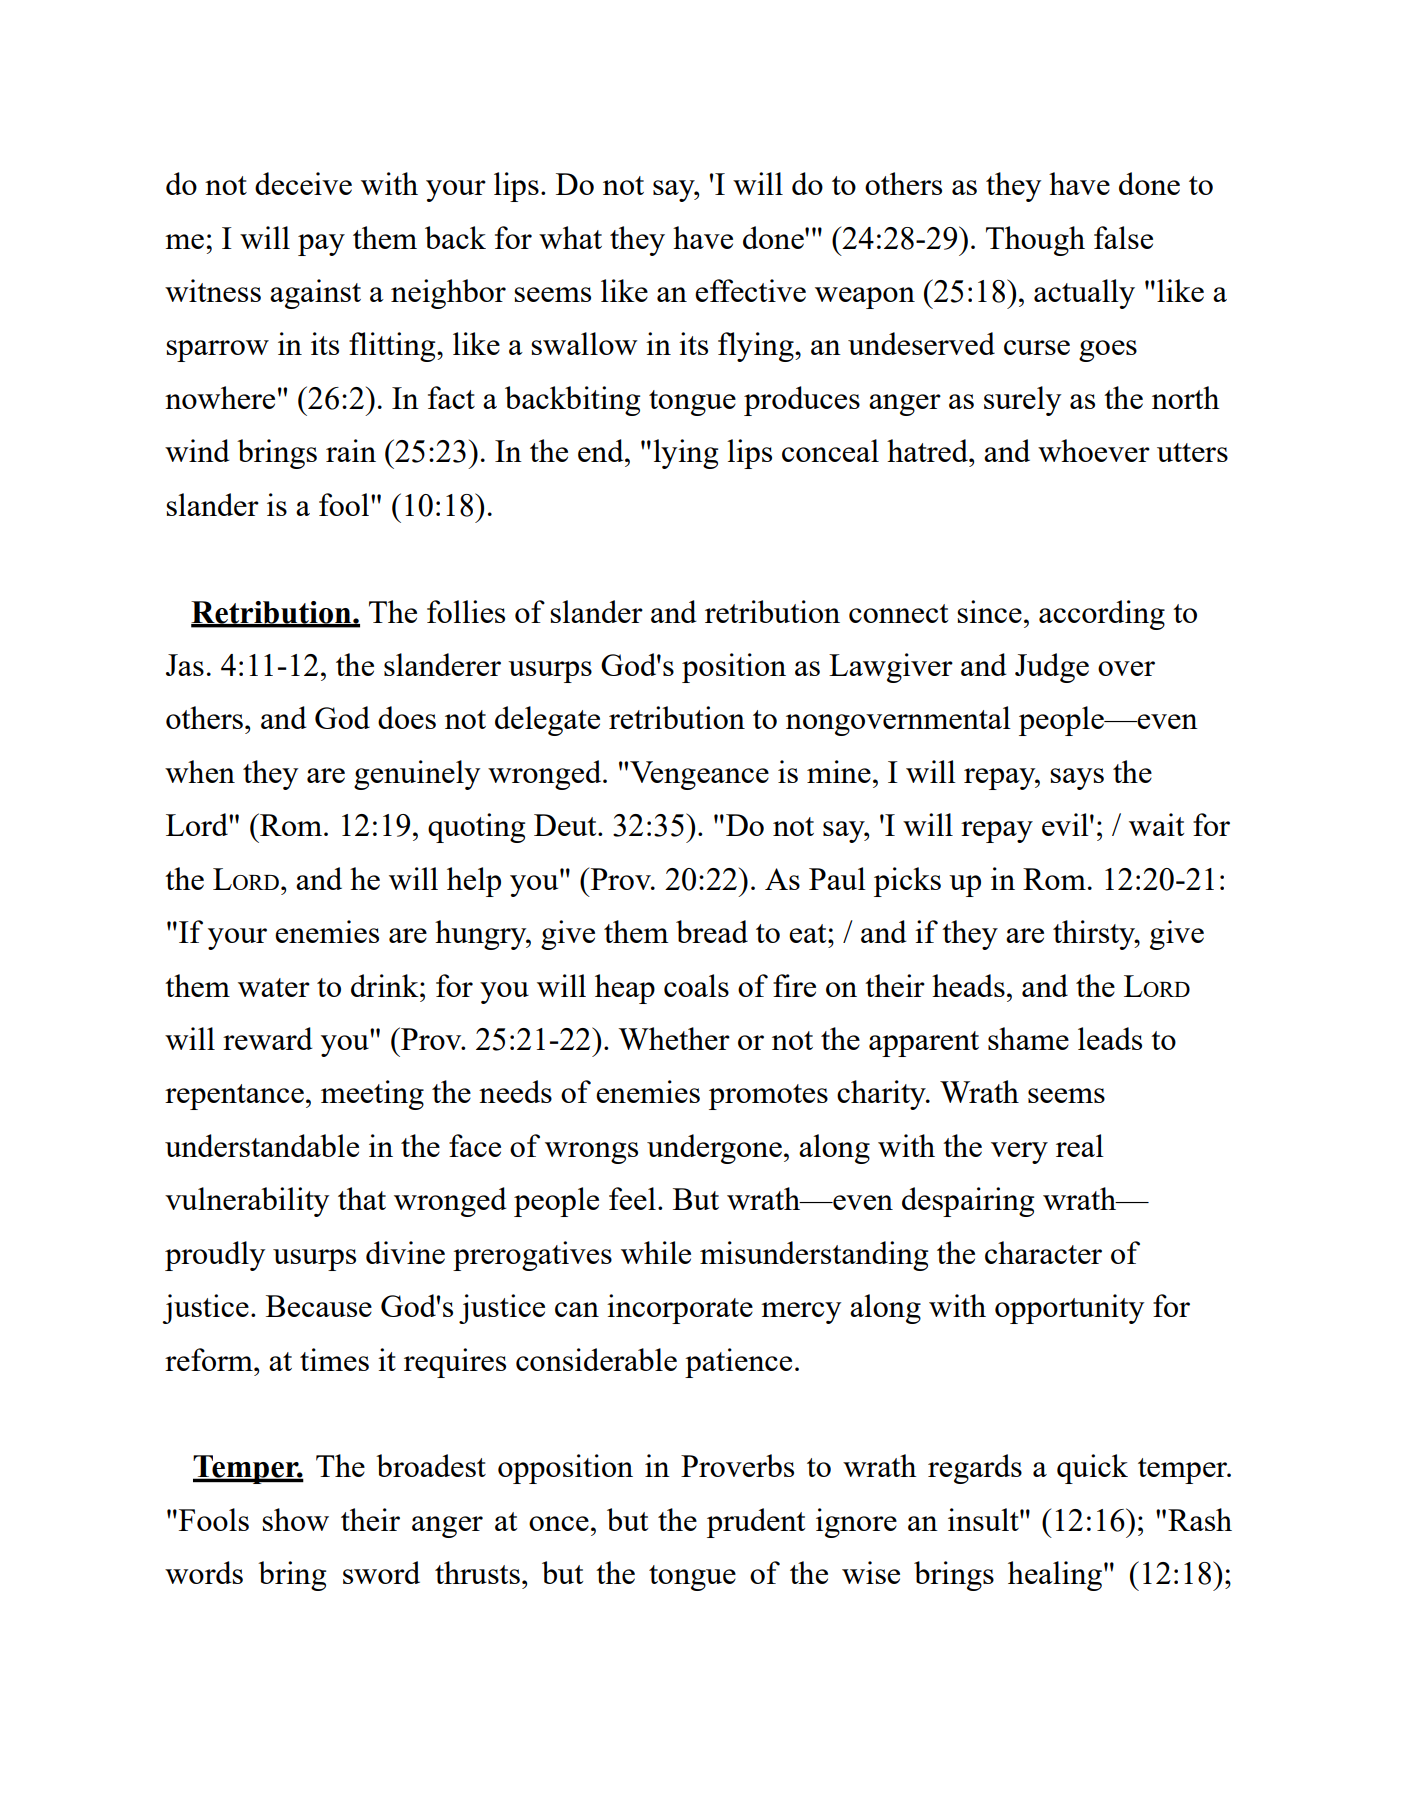  I want to click on bread, so click(712, 931).
